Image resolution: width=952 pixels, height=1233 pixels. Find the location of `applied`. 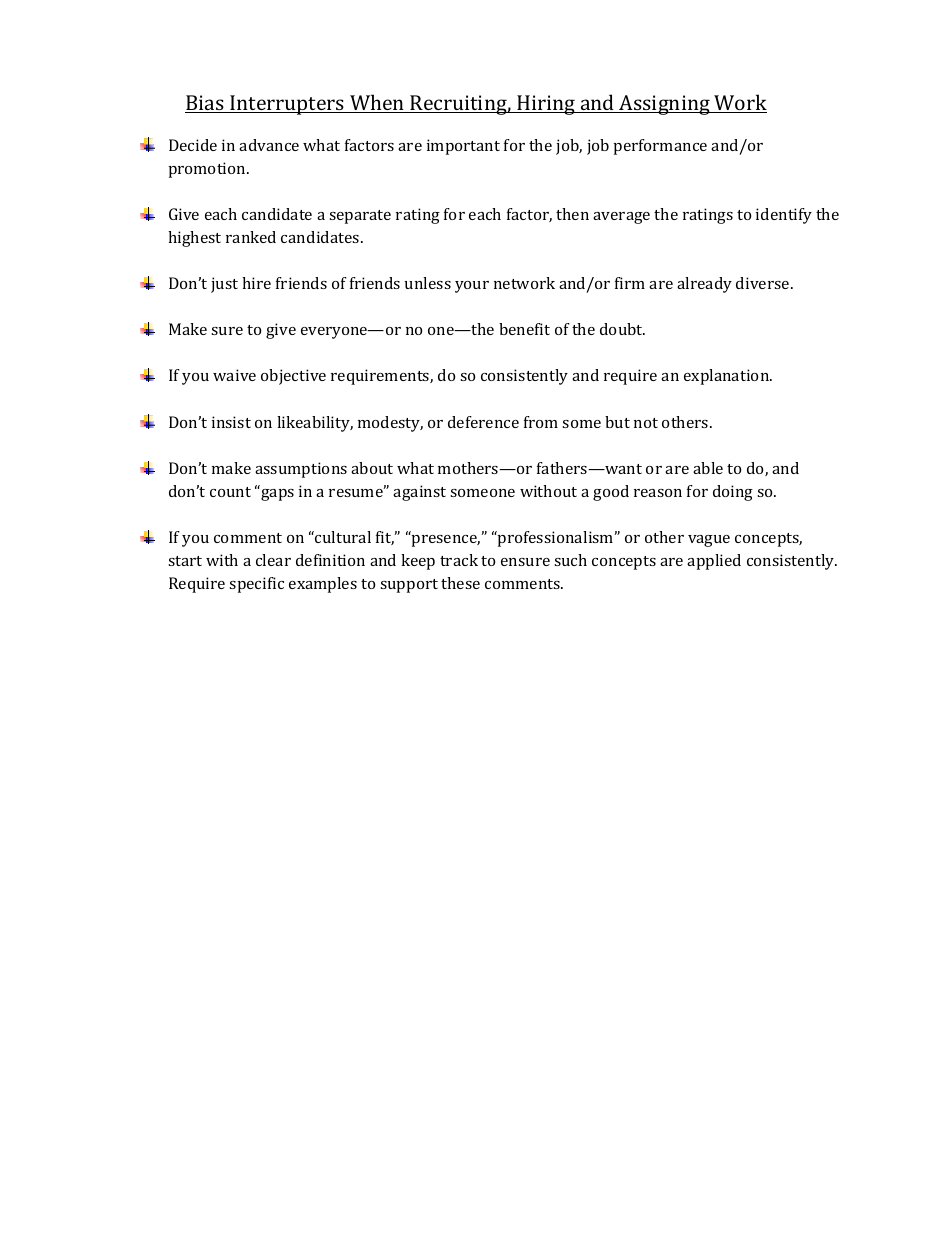

applied is located at coordinates (714, 562).
